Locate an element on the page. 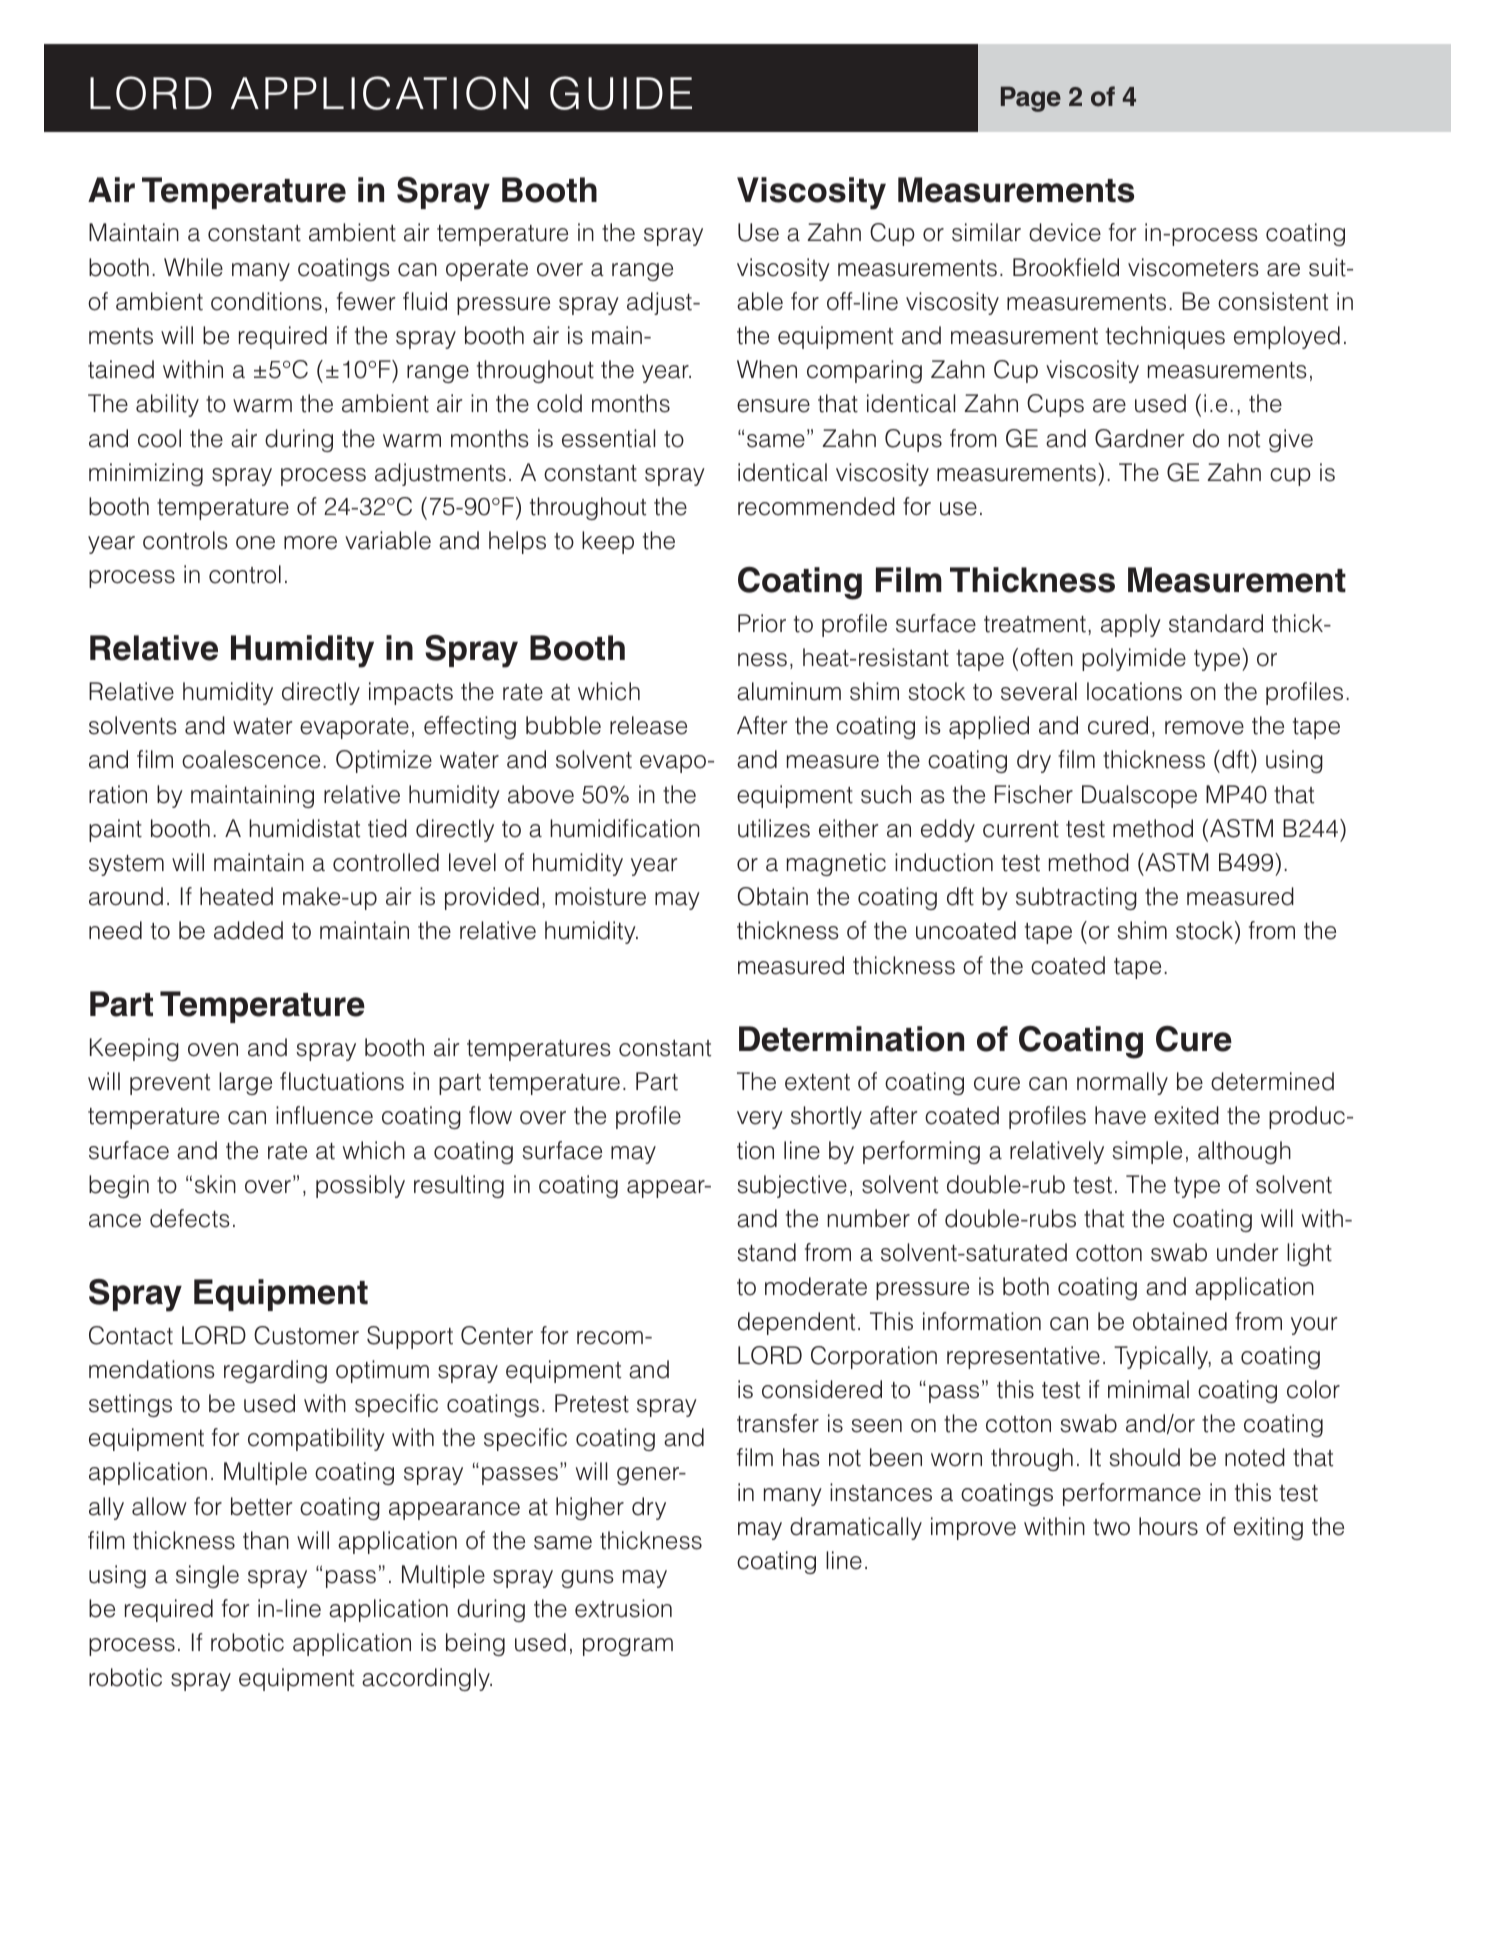 The height and width of the image is (1935, 1495). GUIDE is located at coordinates (621, 93).
